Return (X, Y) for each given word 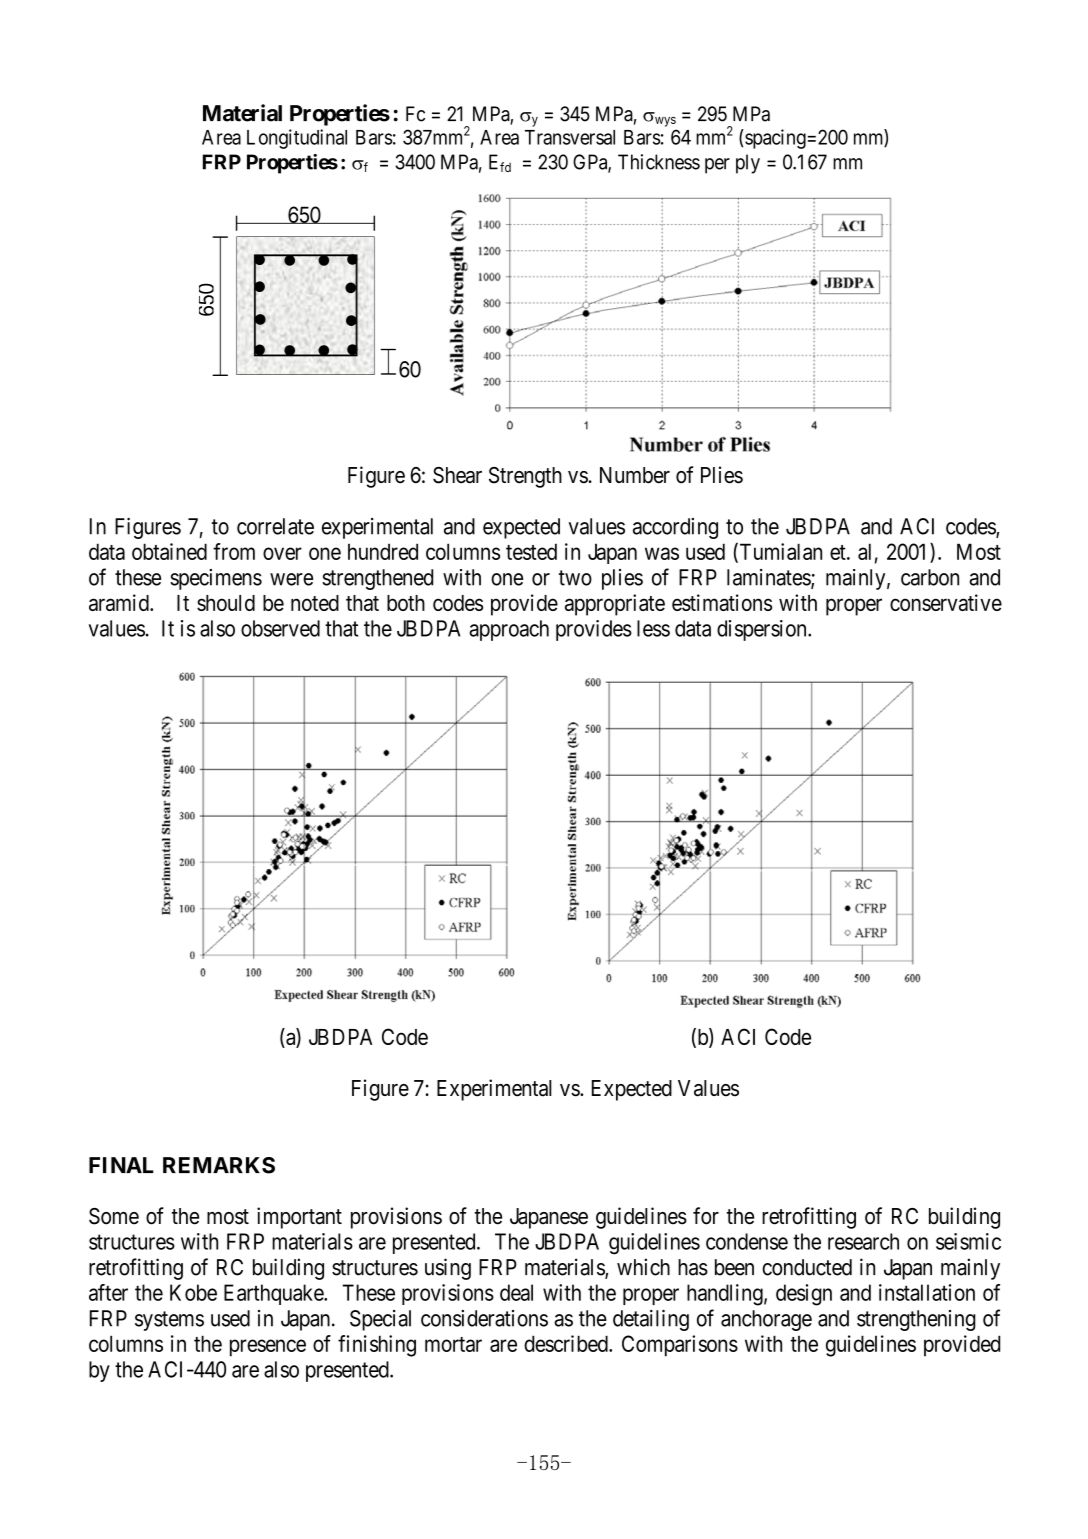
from (234, 551)
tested (531, 551)
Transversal (570, 137)
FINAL (121, 1165)
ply (748, 164)
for (706, 1216)
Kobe (193, 1292)
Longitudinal (297, 139)
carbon (930, 577)
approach (509, 630)
